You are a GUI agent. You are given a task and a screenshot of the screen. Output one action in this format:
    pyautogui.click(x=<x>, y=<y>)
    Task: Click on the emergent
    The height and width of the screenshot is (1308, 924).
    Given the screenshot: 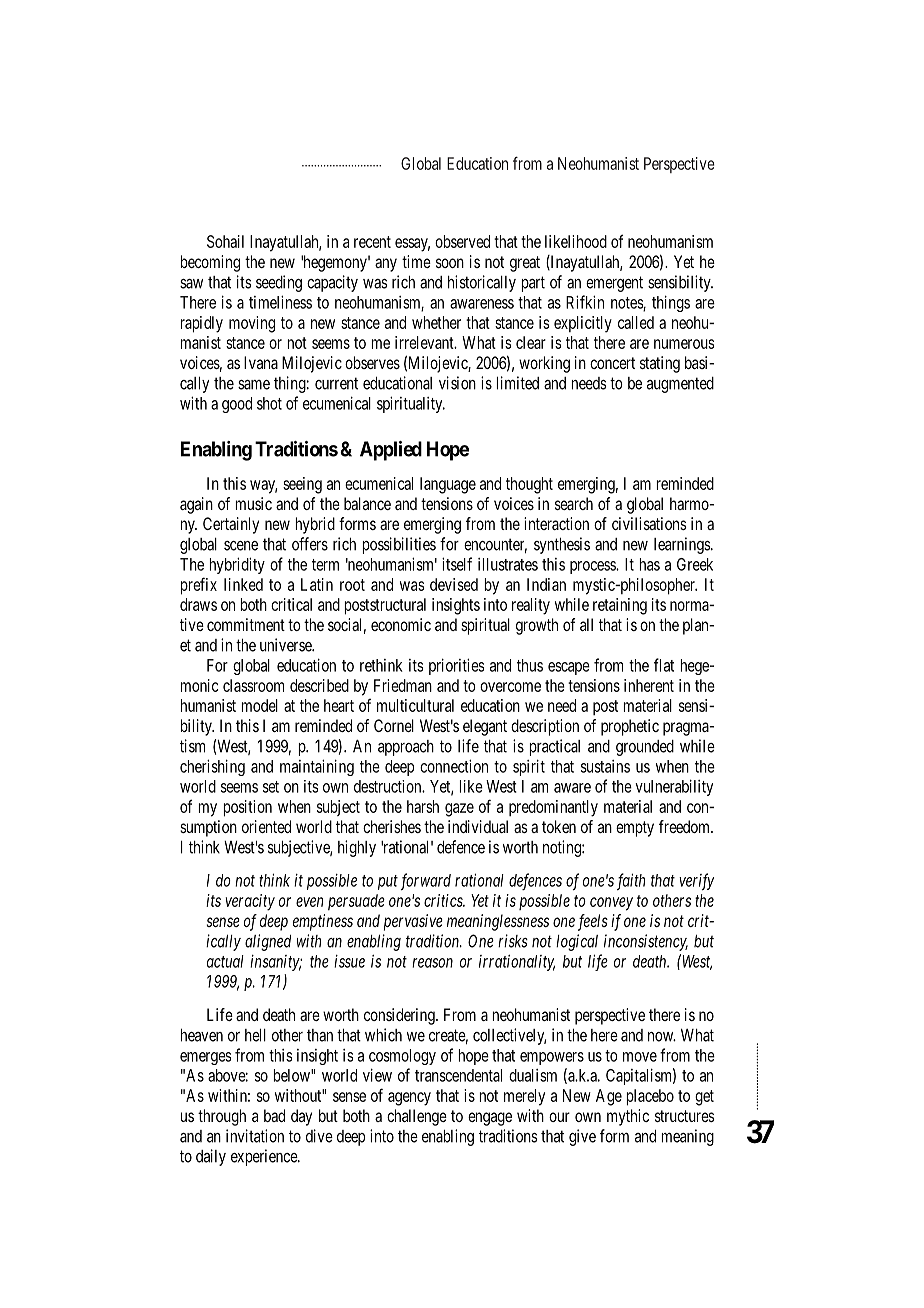 What is the action you would take?
    pyautogui.click(x=614, y=284)
